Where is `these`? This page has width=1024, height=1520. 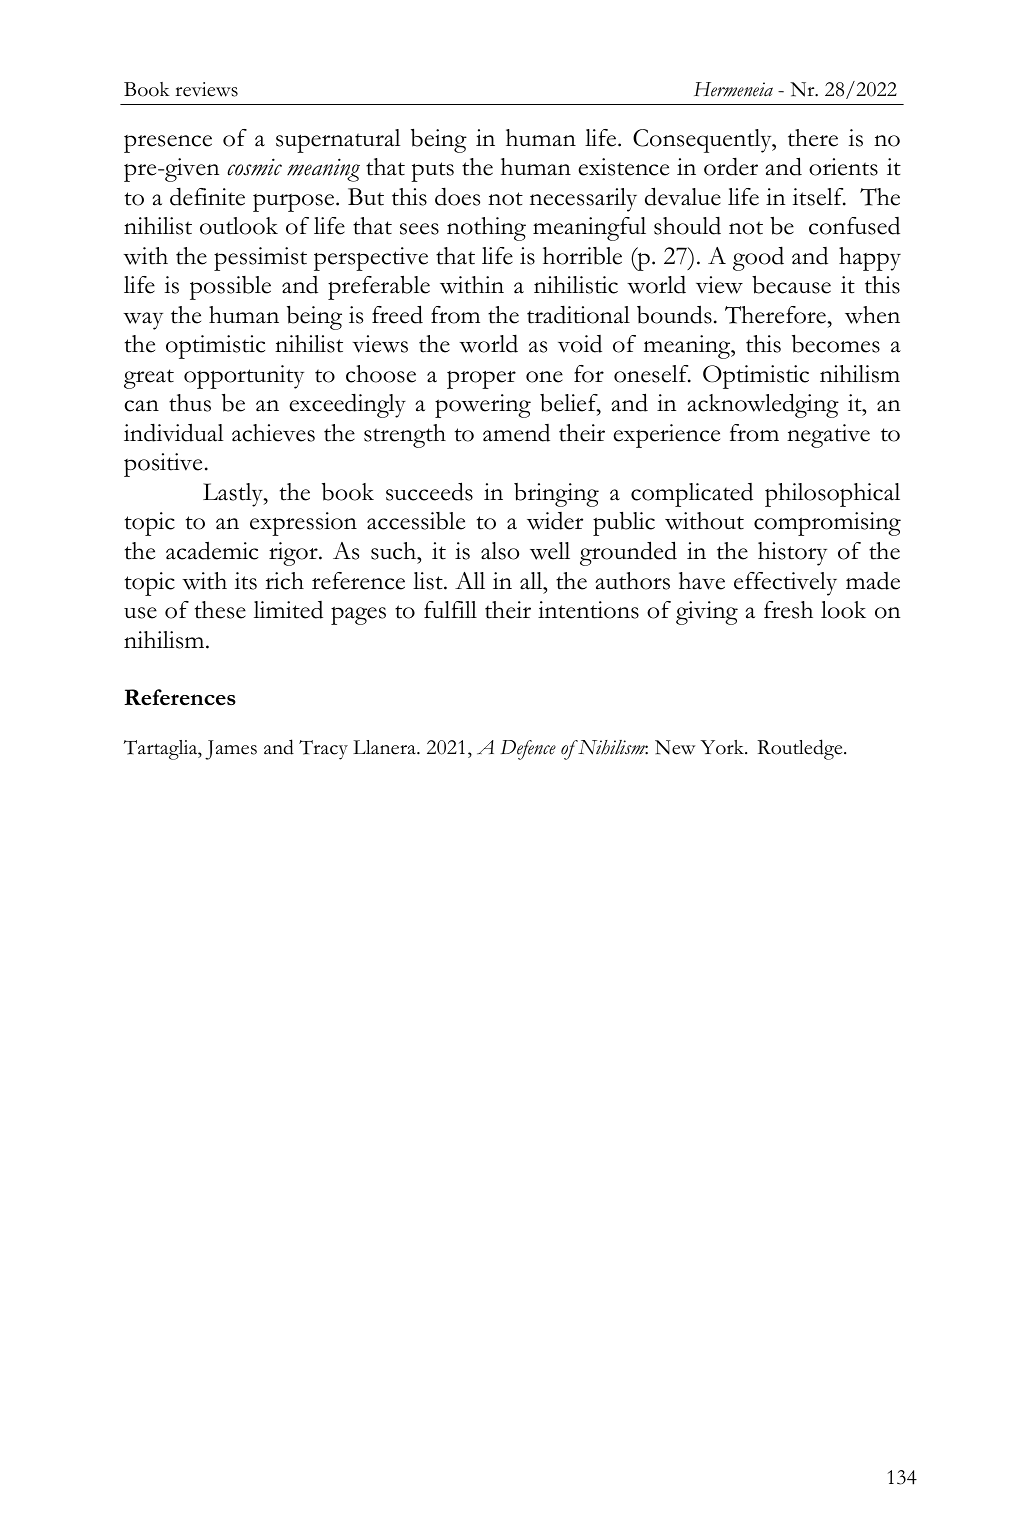 these is located at coordinates (220, 610).
